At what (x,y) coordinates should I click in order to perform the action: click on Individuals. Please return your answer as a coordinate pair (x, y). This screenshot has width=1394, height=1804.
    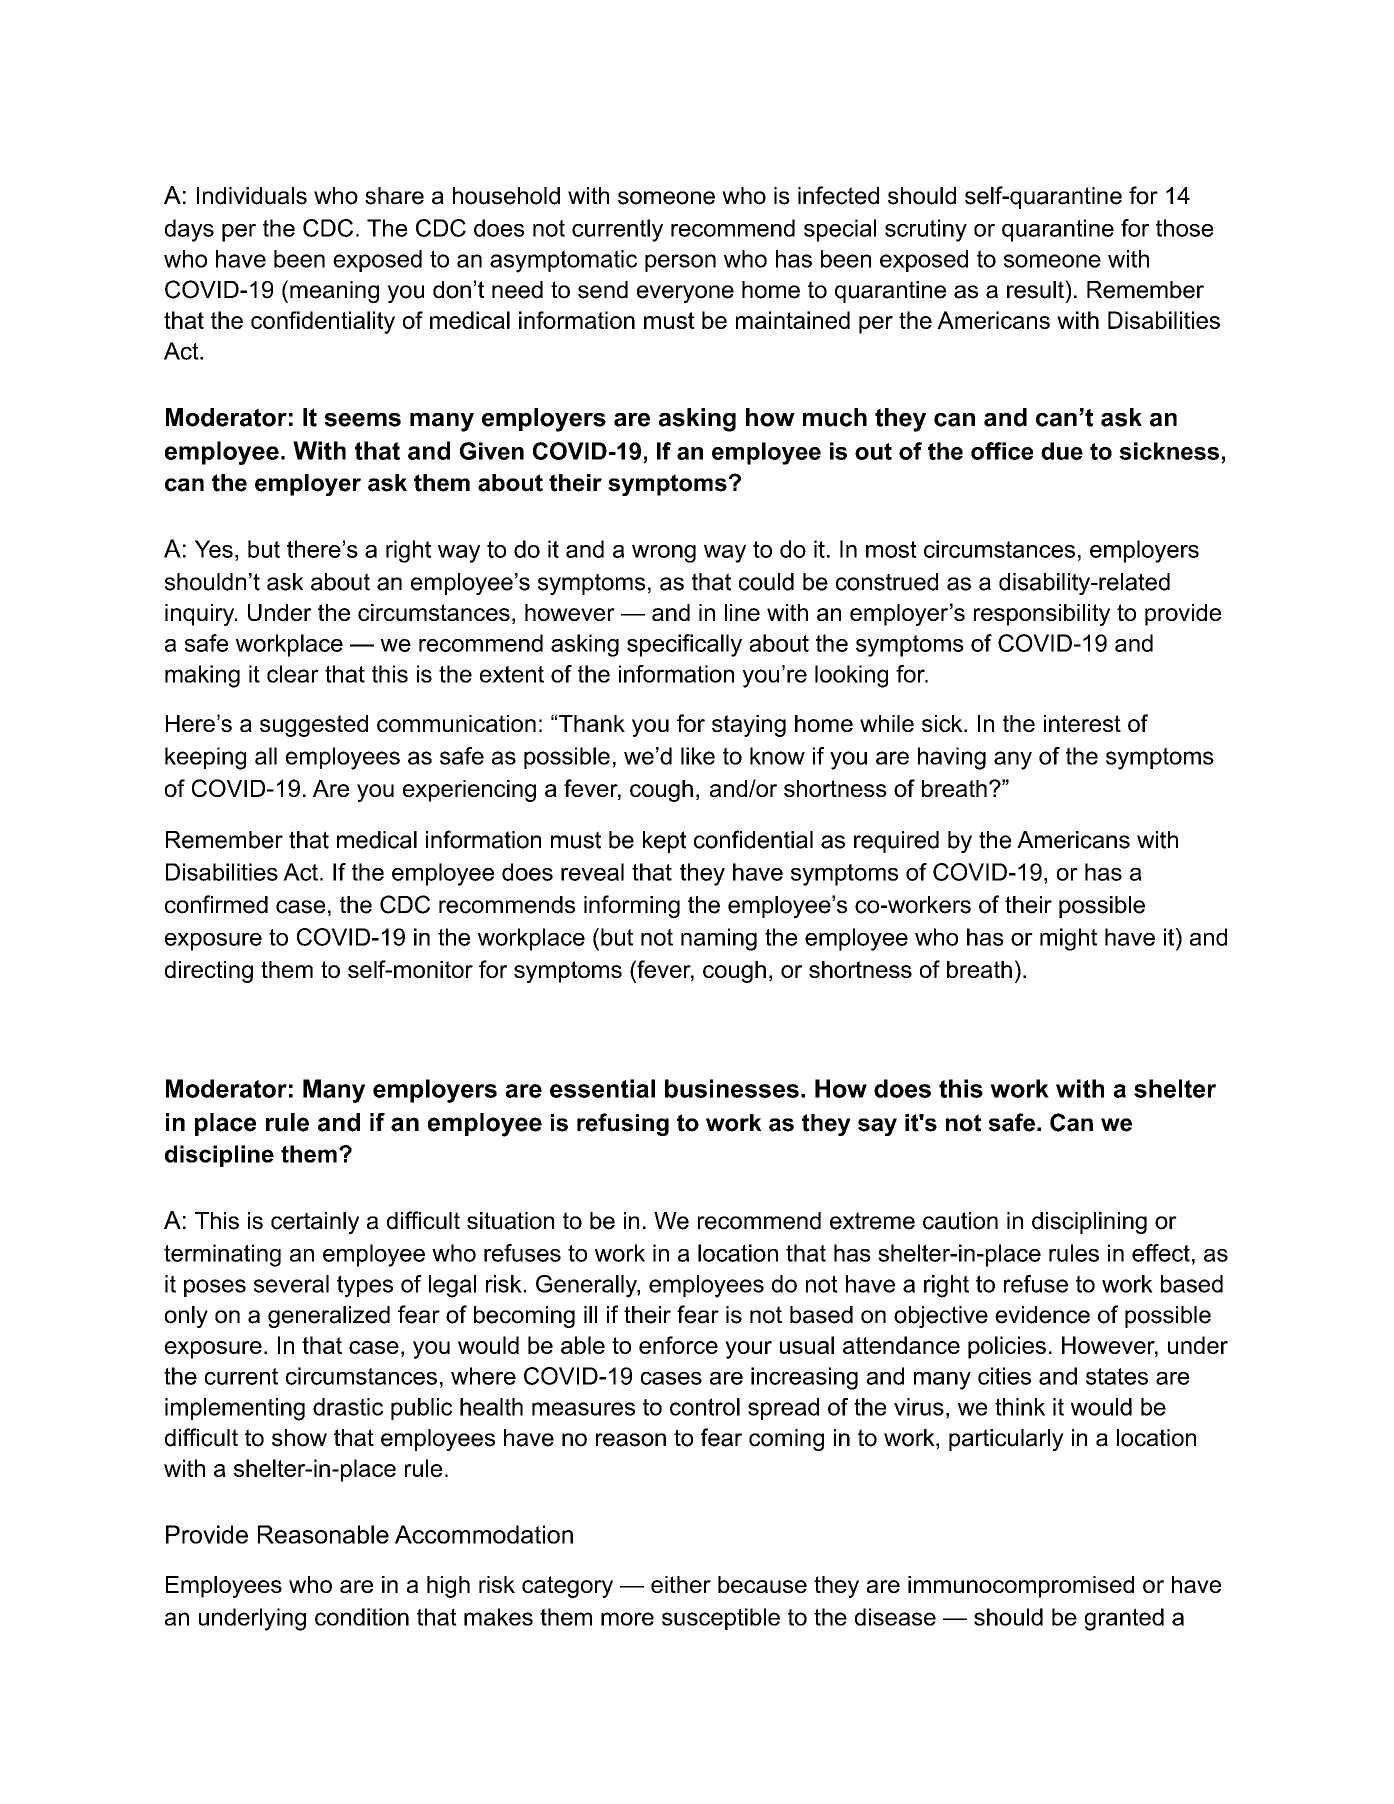
    Looking at the image, I should click on (252, 196).
